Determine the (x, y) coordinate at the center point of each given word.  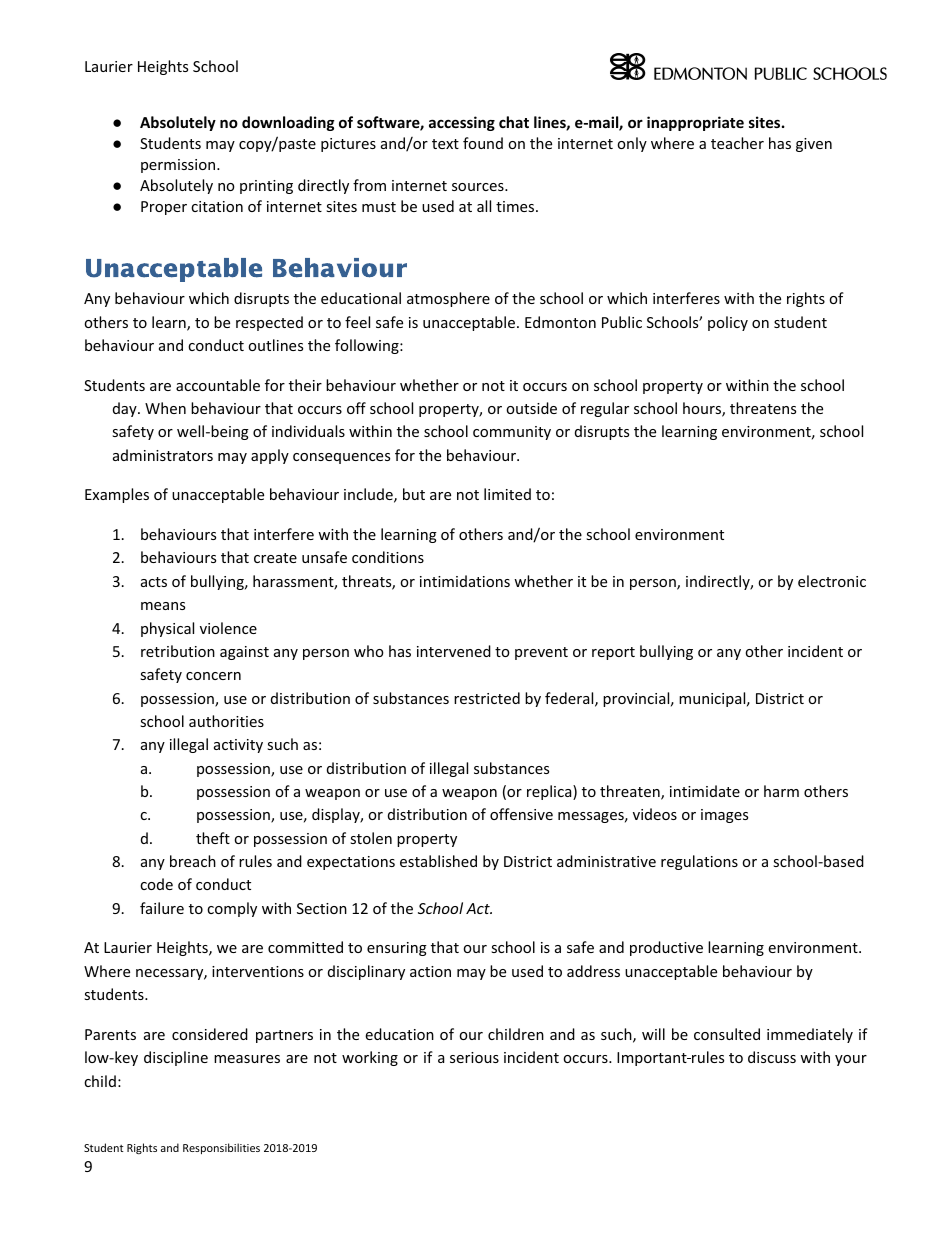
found (483, 143)
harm (781, 791)
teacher (737, 143)
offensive (521, 814)
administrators (163, 455)
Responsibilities (221, 1148)
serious (474, 1057)
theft (213, 838)
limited (507, 494)
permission (179, 166)
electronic (832, 581)
